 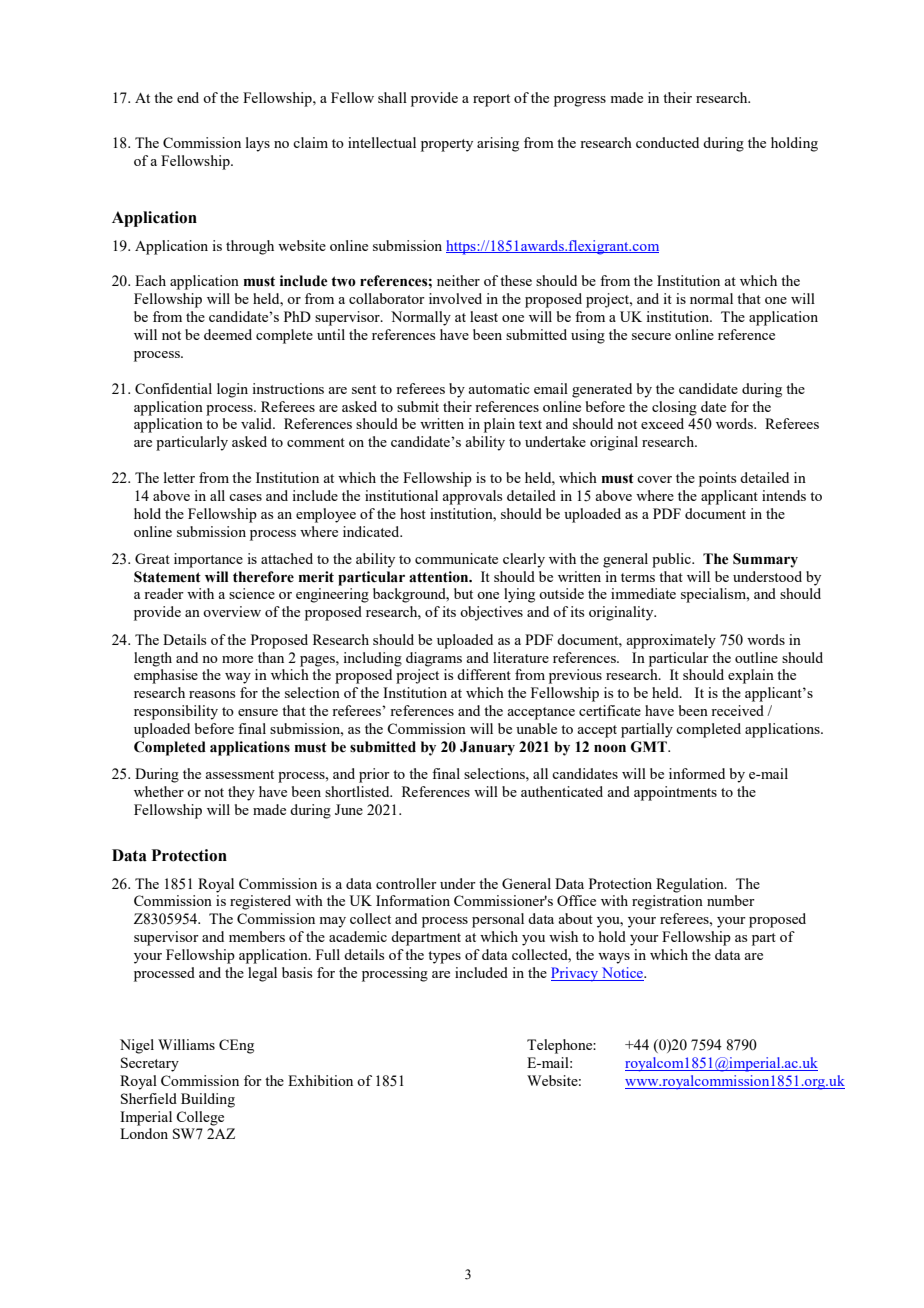 What do you see at coordinates (671, 641) in the screenshot?
I see `approximately` at bounding box center [671, 641].
